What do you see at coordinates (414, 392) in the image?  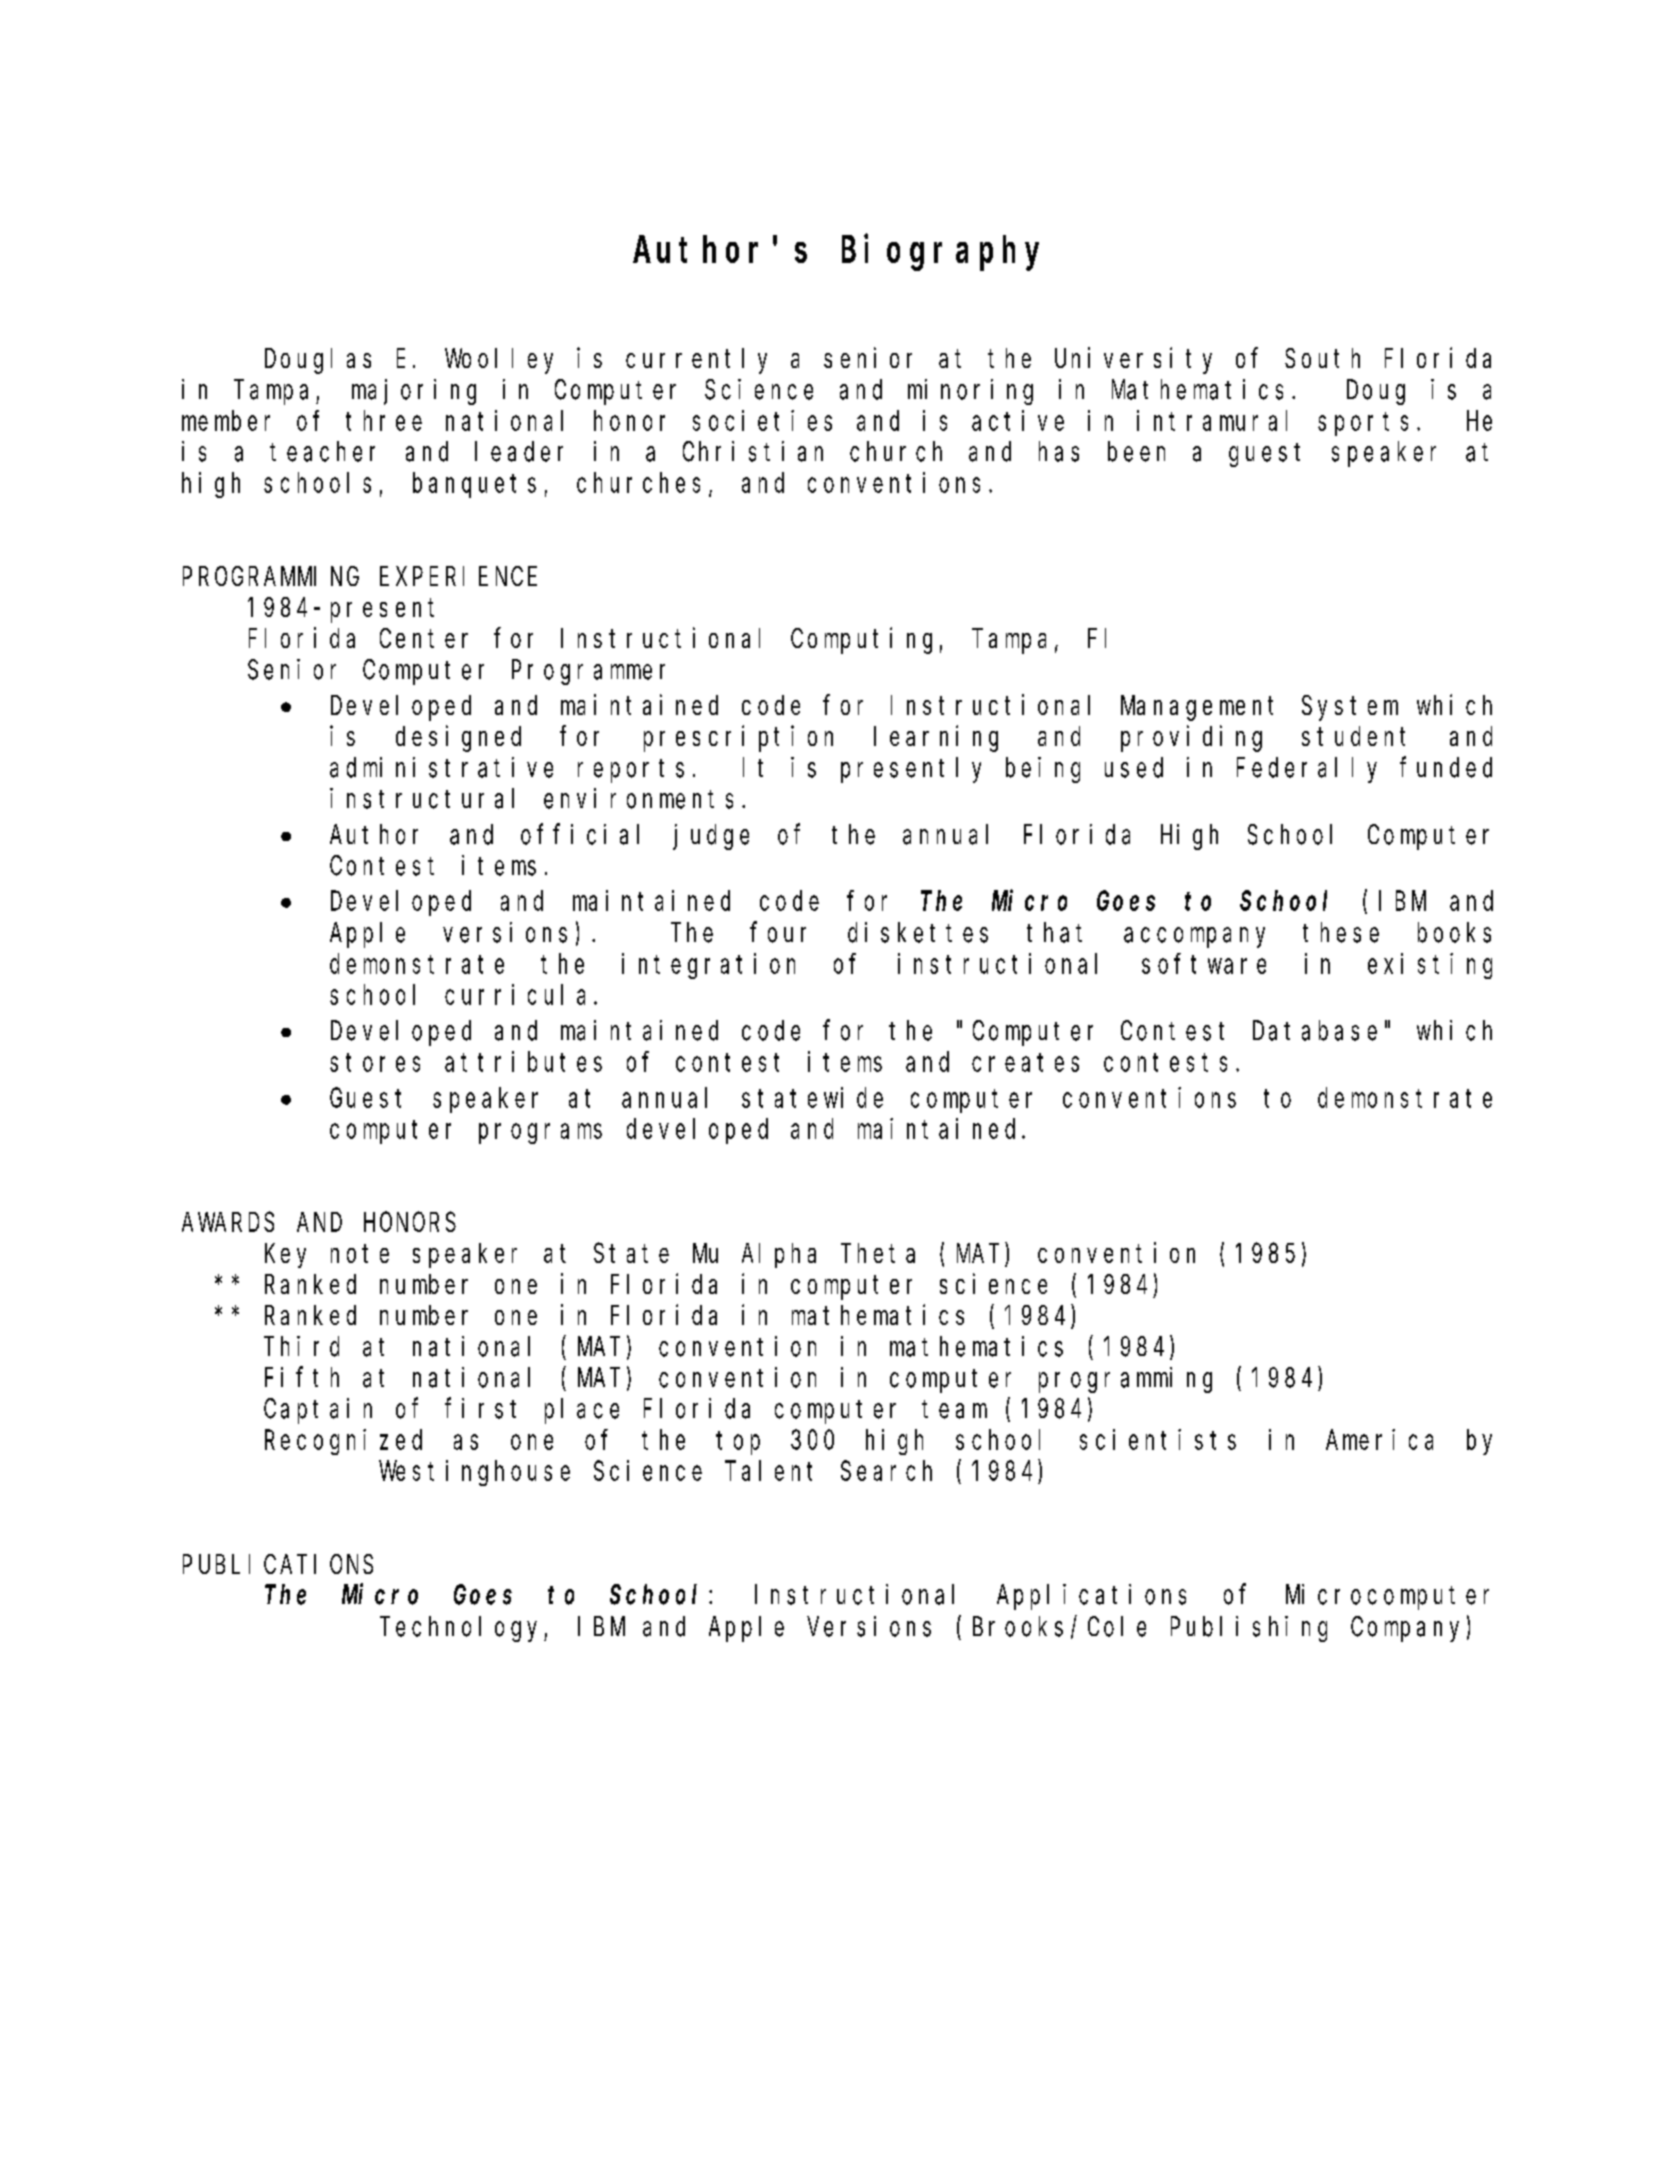 I see `majoring` at bounding box center [414, 392].
